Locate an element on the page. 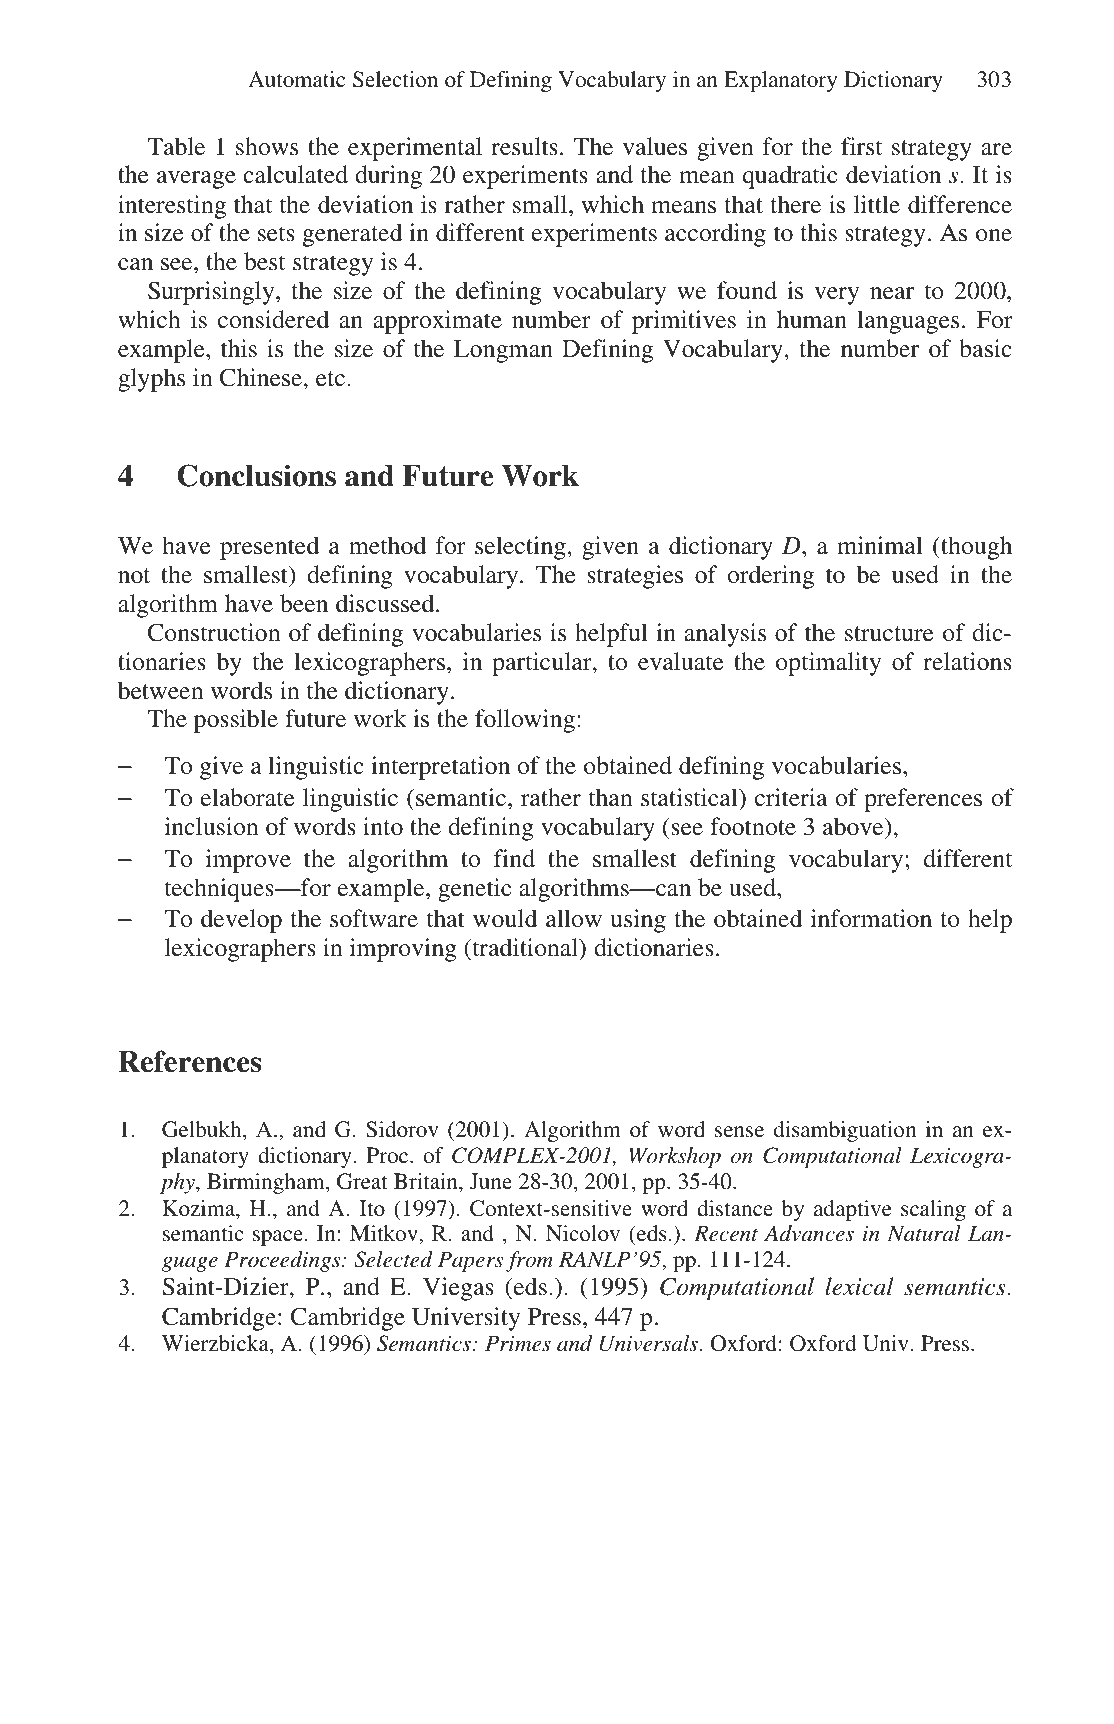 The height and width of the document is (1724, 1114). from is located at coordinates (529, 1261).
